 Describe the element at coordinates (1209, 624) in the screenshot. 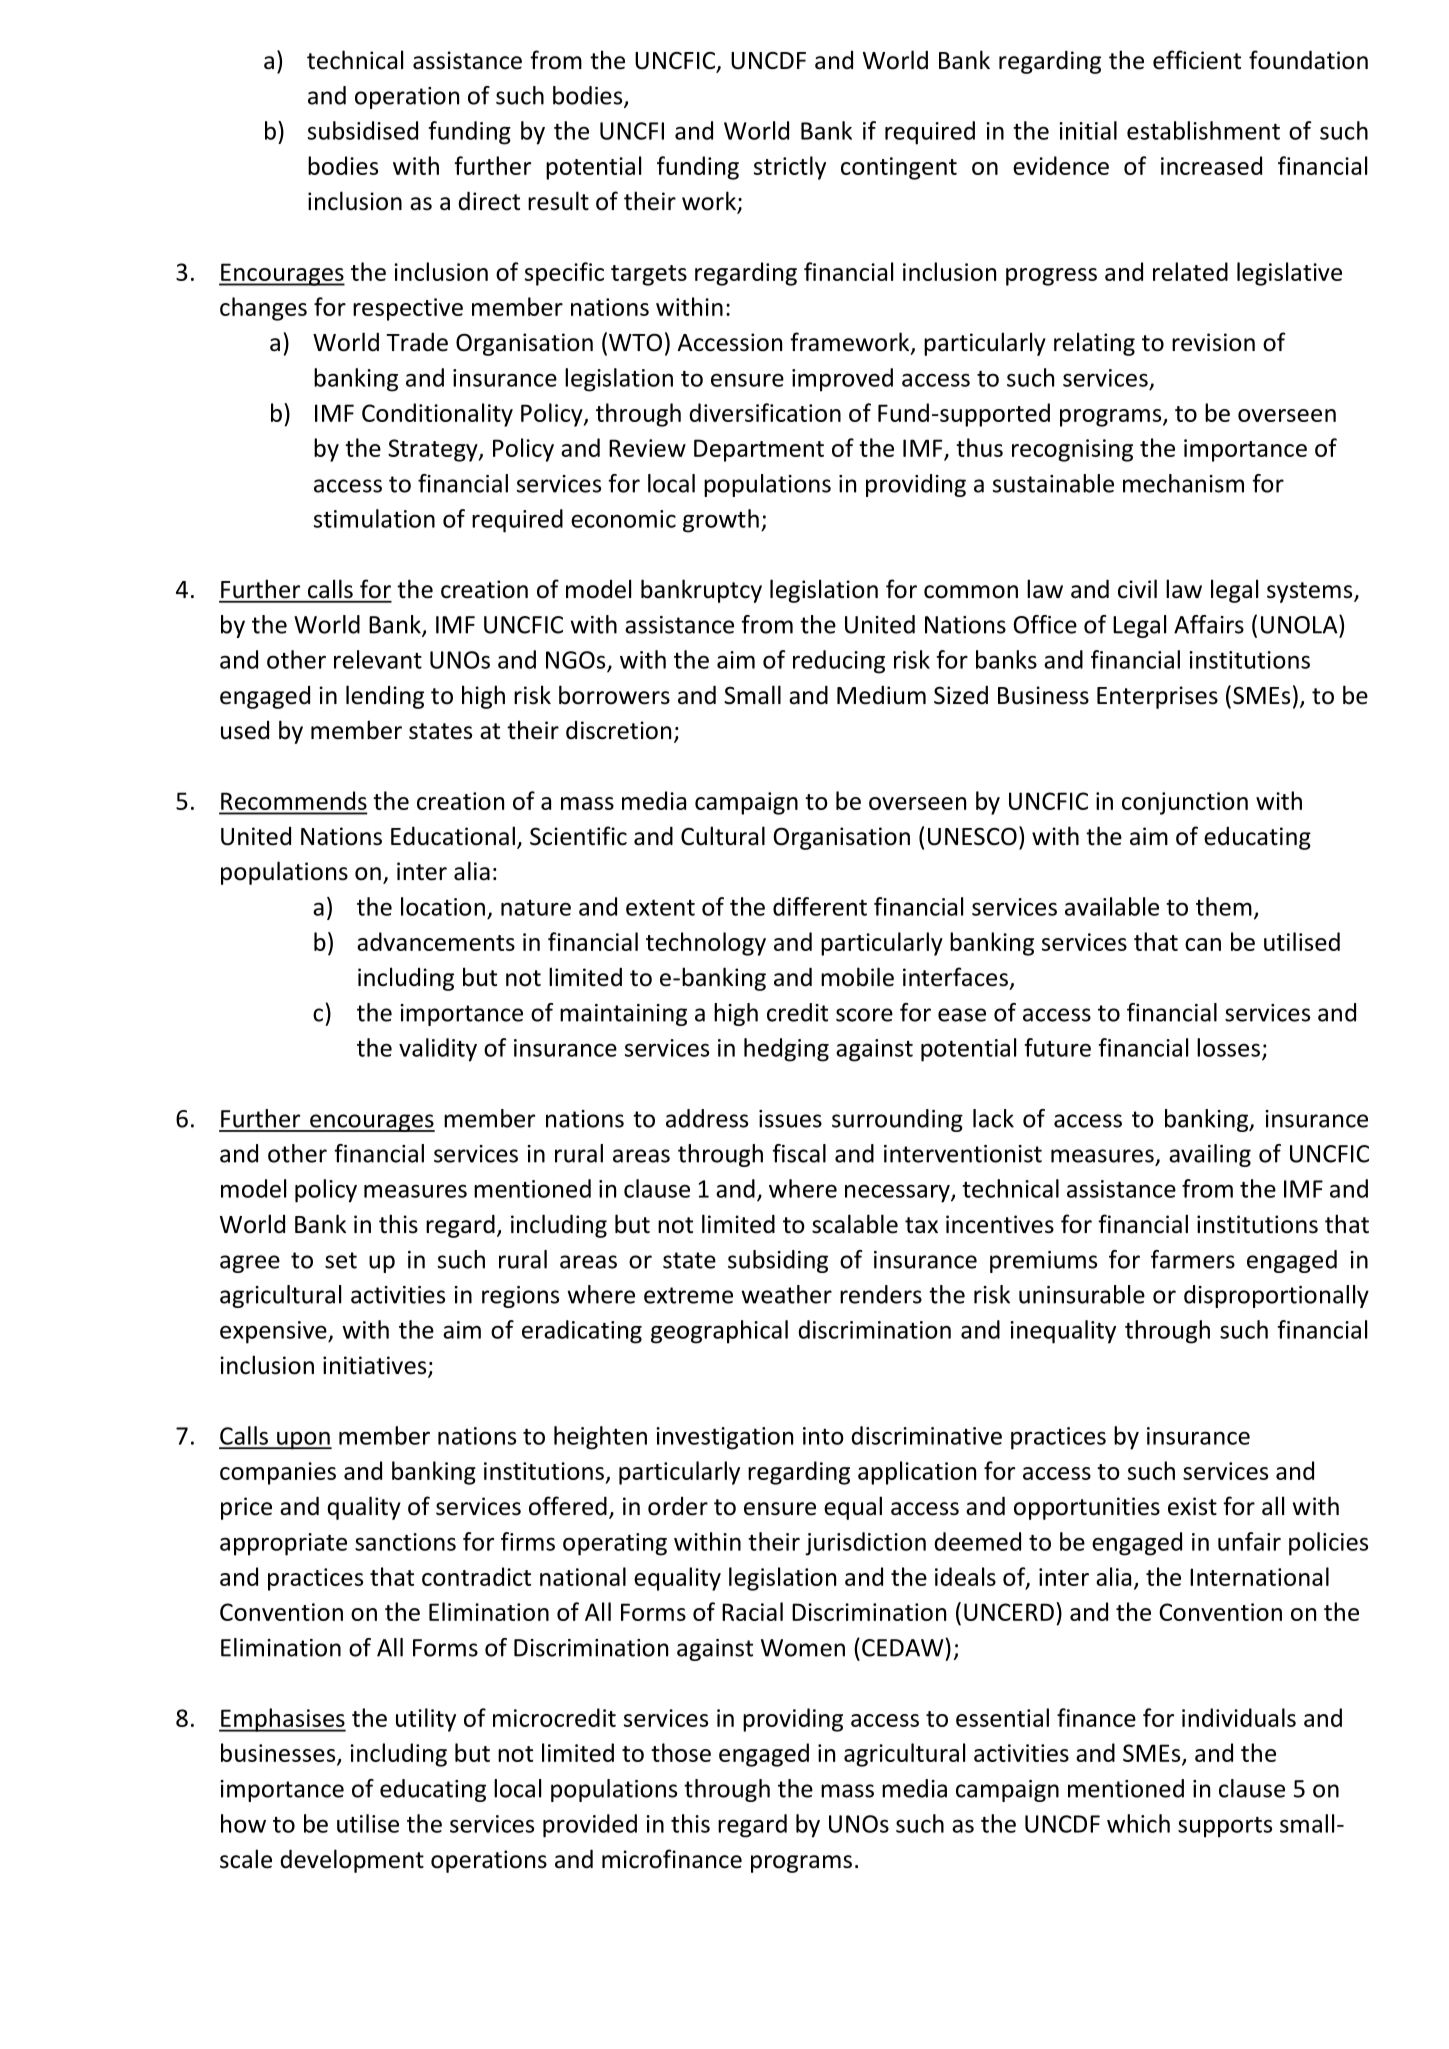

I see `Affairs` at that location.
